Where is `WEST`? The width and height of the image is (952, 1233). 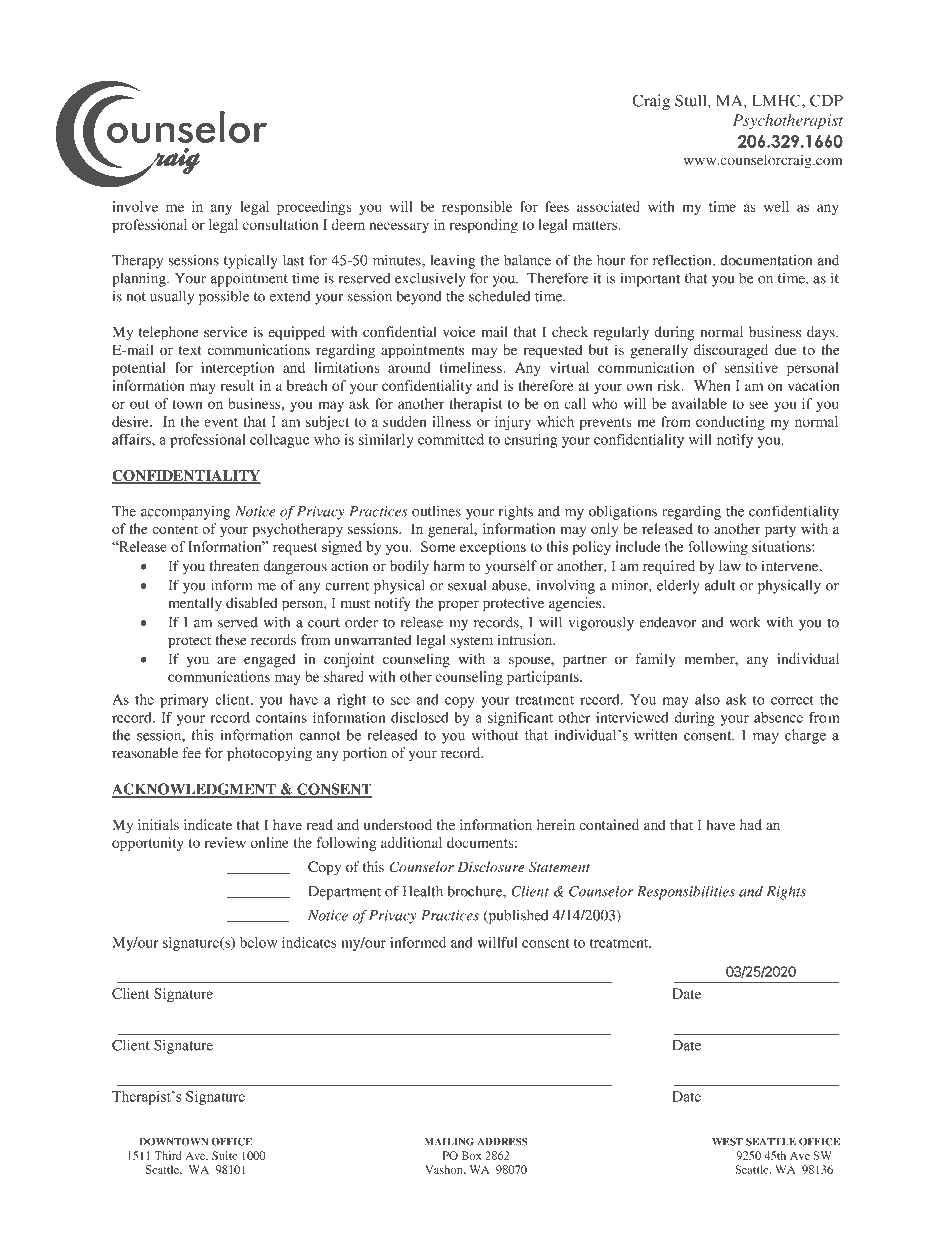 WEST is located at coordinates (727, 1141).
